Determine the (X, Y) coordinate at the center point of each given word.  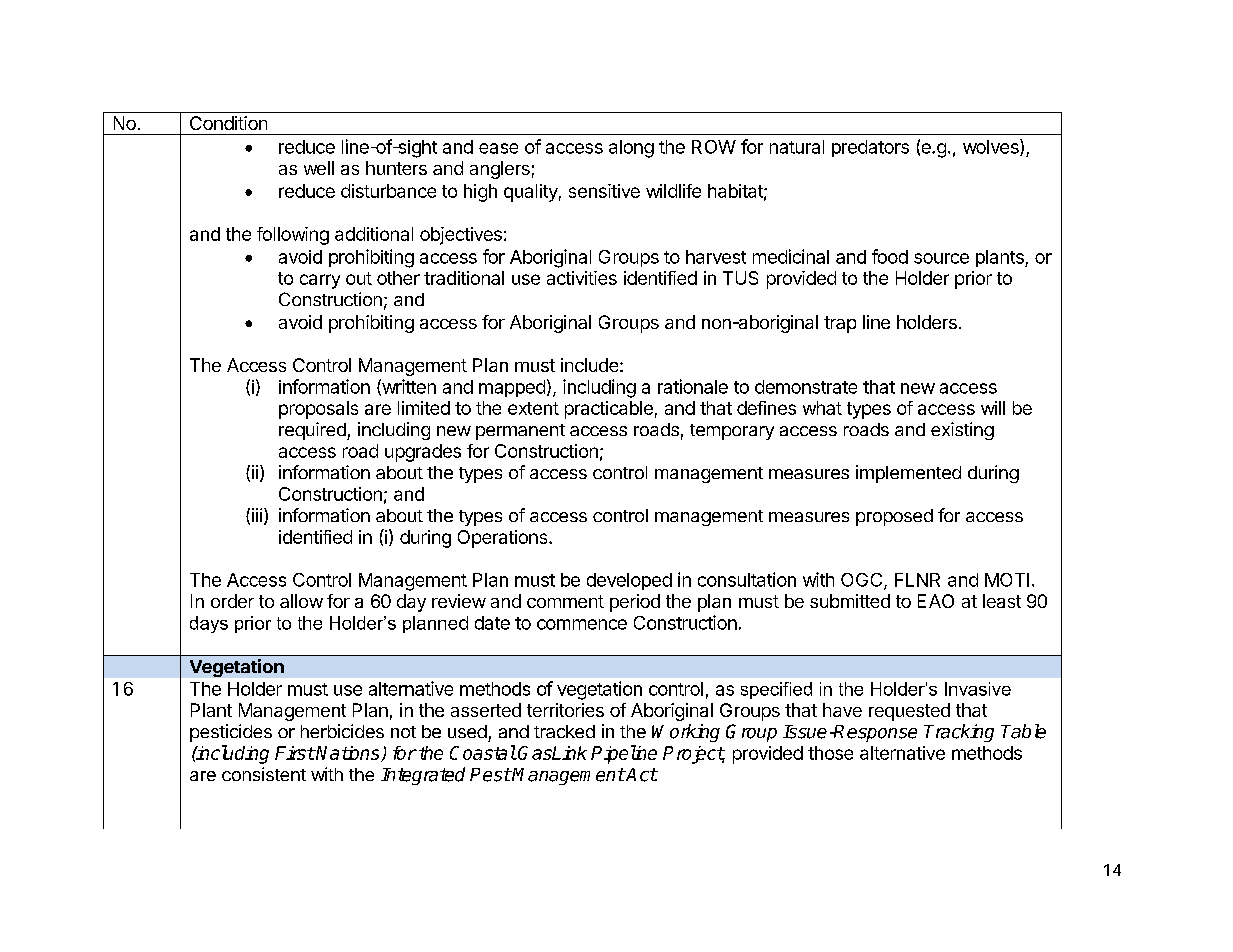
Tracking (959, 733)
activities (582, 278)
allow (301, 601)
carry (320, 281)
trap (840, 324)
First (295, 753)
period (635, 603)
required (313, 431)
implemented (908, 474)
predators (870, 148)
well (319, 168)
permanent (520, 432)
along (631, 149)
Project (694, 755)
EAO (936, 601)
